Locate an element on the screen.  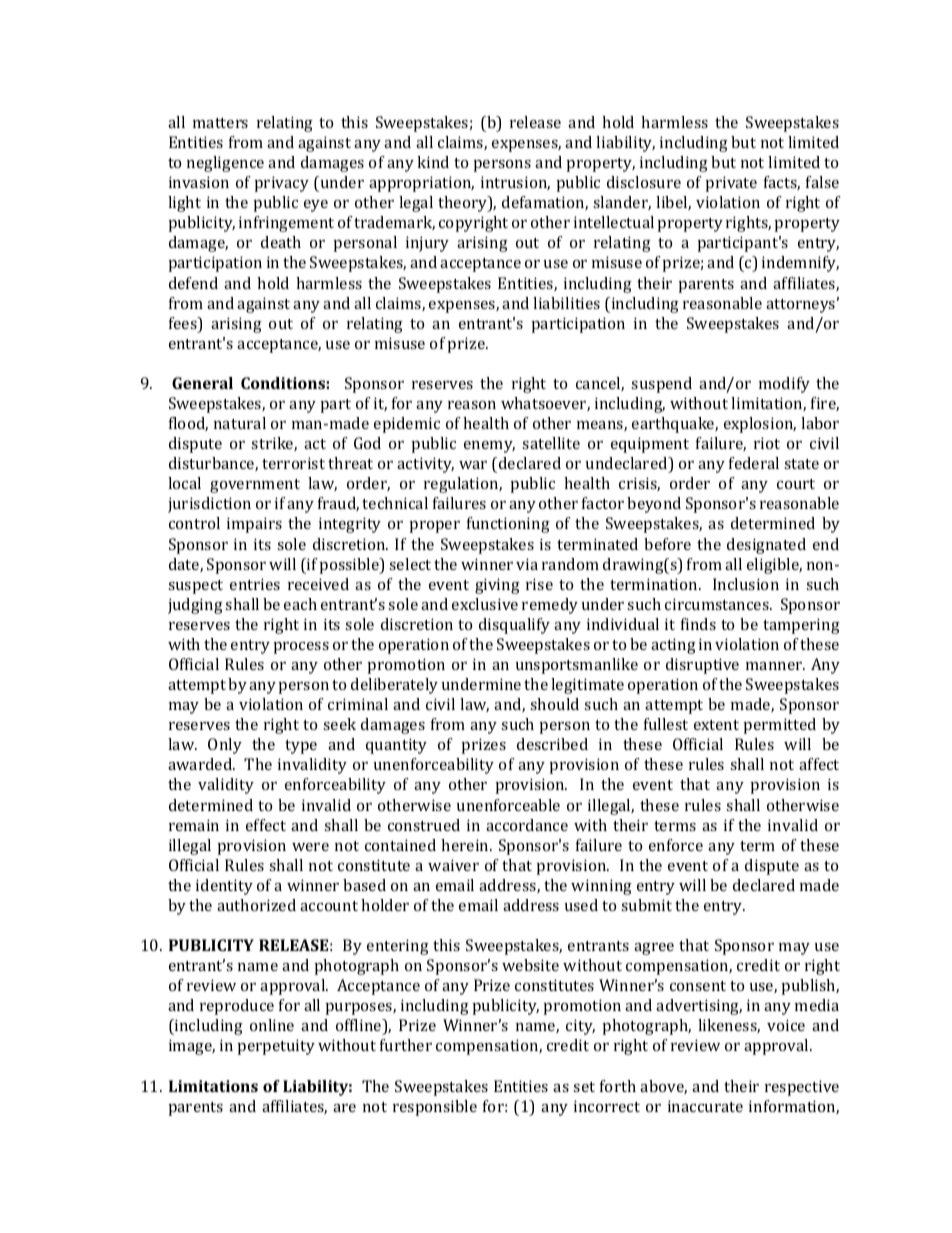
responsible is located at coordinates (435, 1108).
